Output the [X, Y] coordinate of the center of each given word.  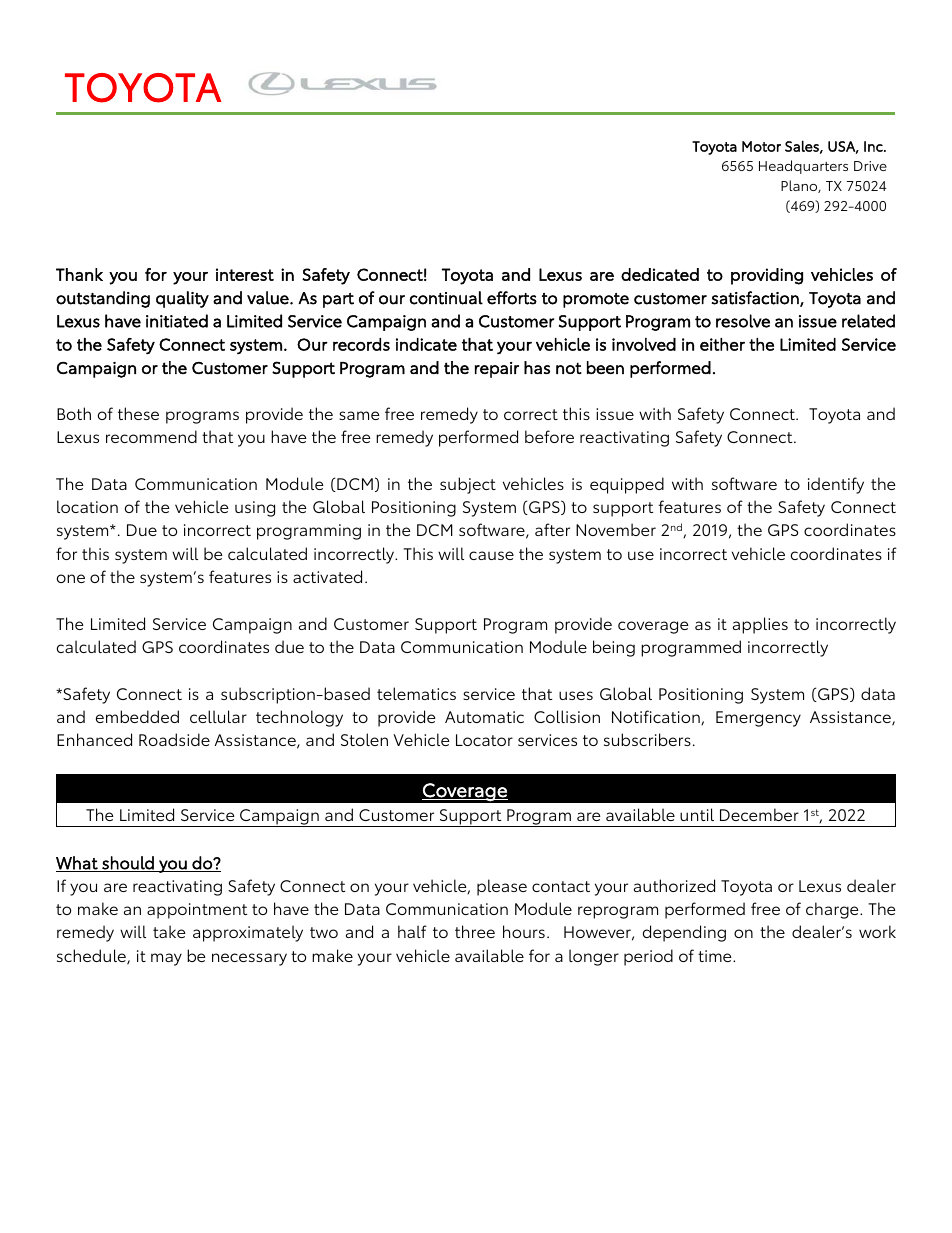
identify [836, 485]
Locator [484, 740]
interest [245, 274]
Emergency [758, 719]
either [722, 344]
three [475, 931]
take [169, 931]
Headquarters [803, 167]
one [71, 578]
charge [833, 910]
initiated [177, 321]
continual [446, 298]
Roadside [174, 739]
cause [491, 555]
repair [497, 370]
